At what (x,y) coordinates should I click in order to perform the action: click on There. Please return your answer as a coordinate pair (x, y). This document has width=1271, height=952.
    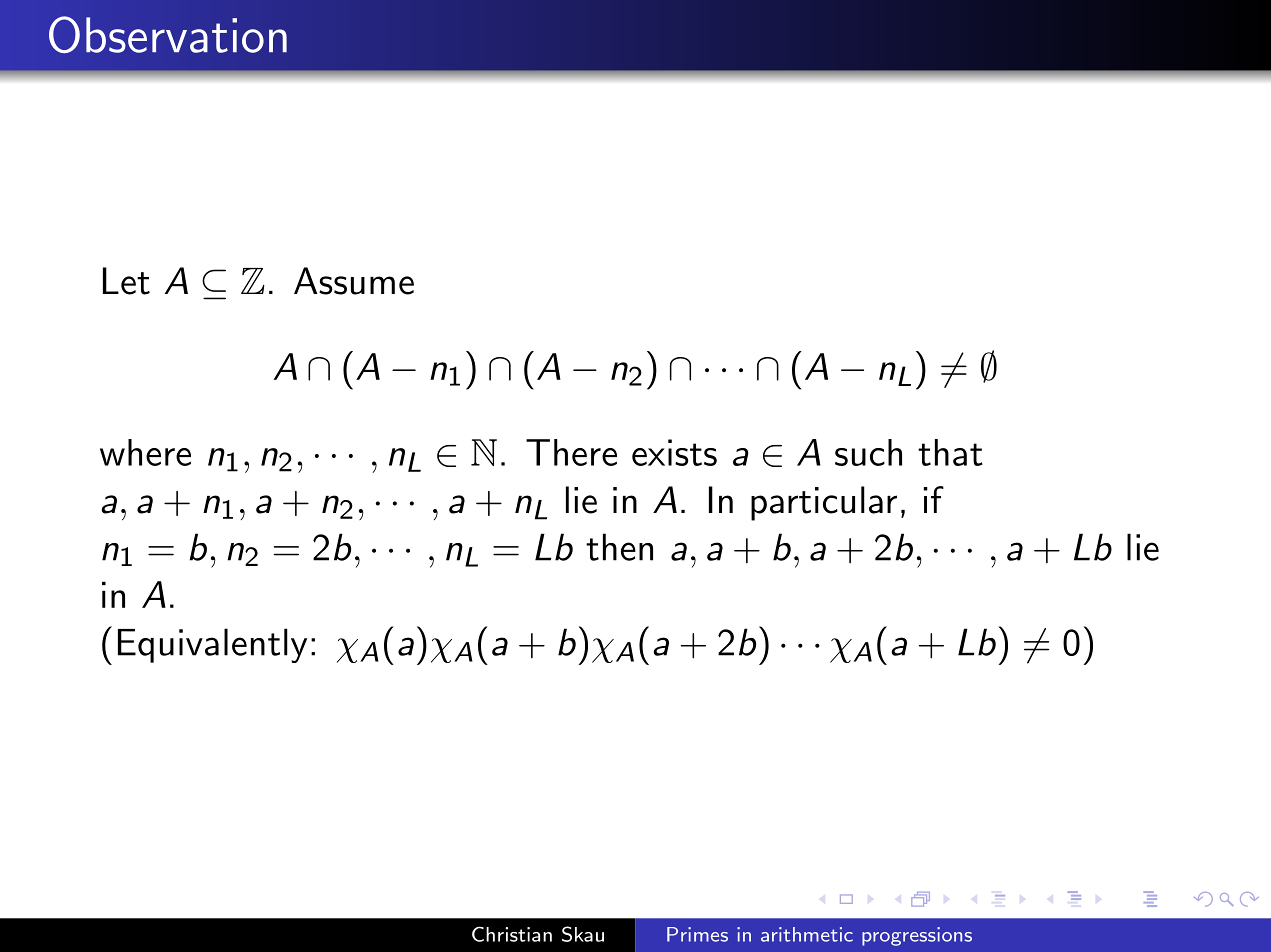
    Looking at the image, I should click on (571, 452).
